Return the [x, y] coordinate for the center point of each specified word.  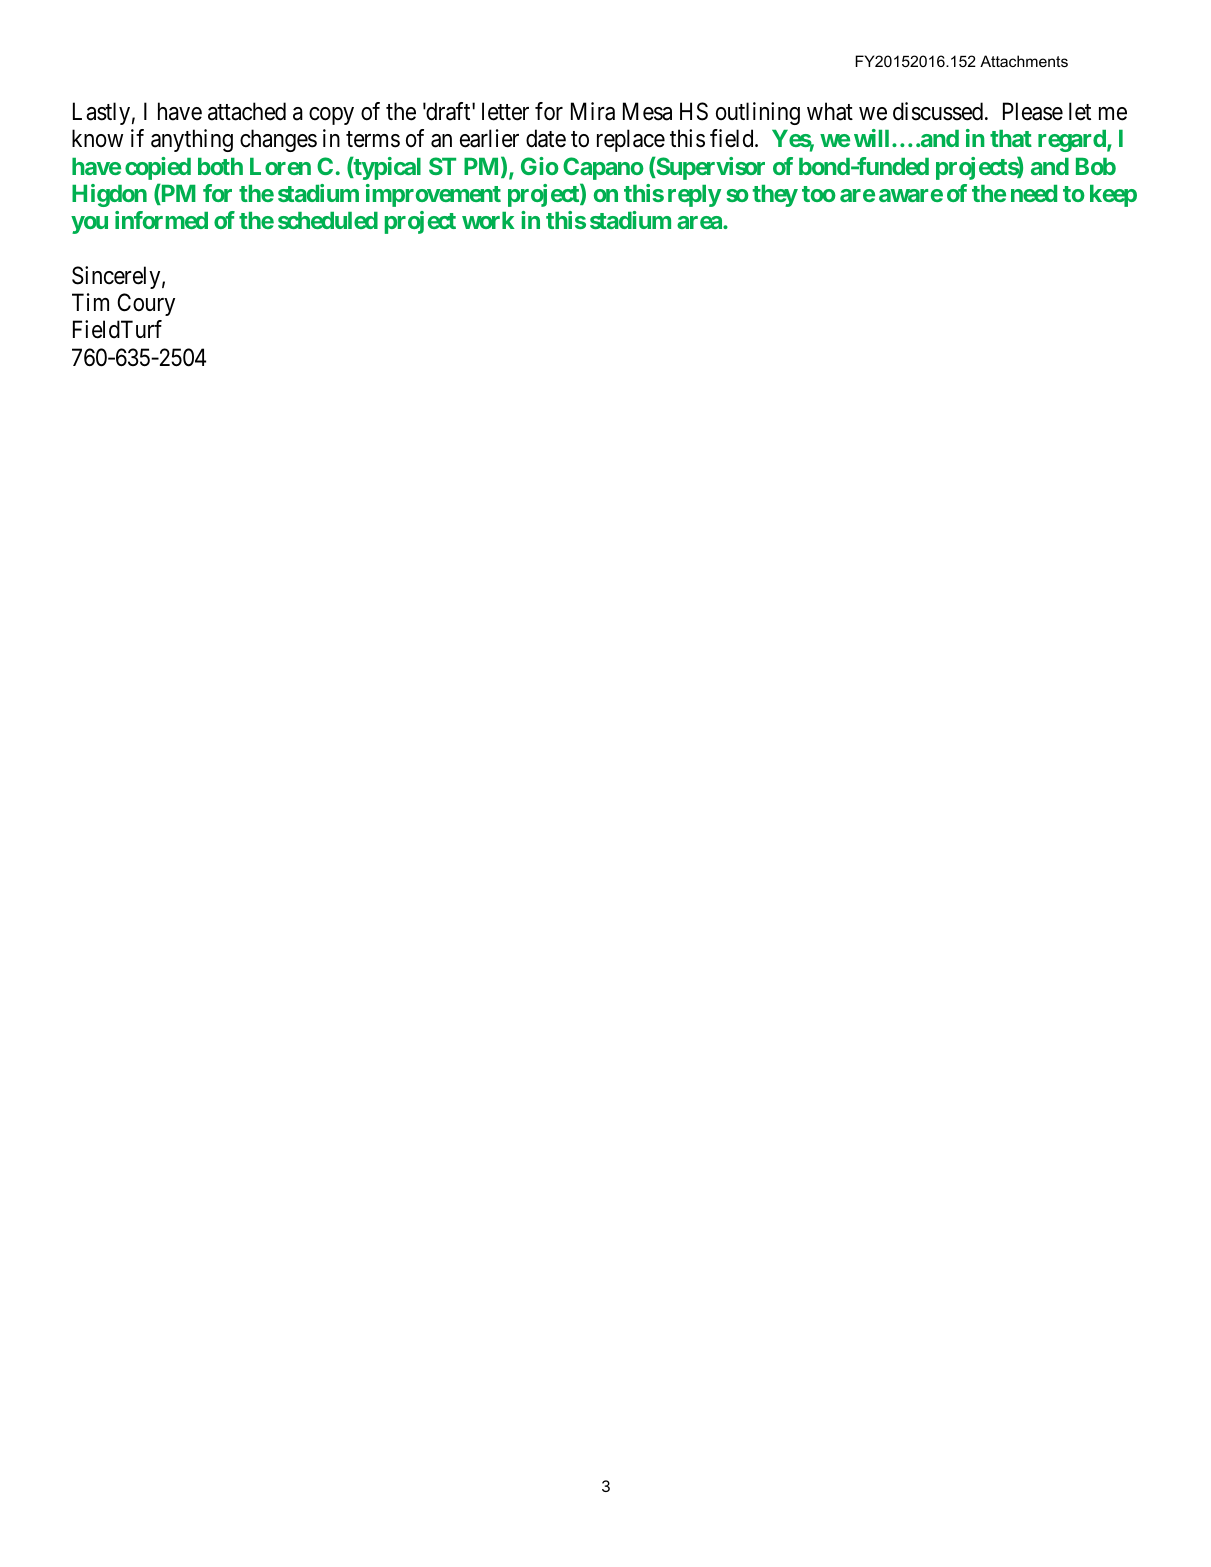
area [700, 222]
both [220, 166]
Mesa [647, 111]
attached [247, 111]
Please [1033, 111]
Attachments [1024, 61]
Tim [90, 302]
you [89, 225]
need [1034, 193]
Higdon [109, 195]
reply [694, 196]
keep [1113, 196]
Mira [593, 111]
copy [331, 116]
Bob [1096, 166]
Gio [540, 166]
